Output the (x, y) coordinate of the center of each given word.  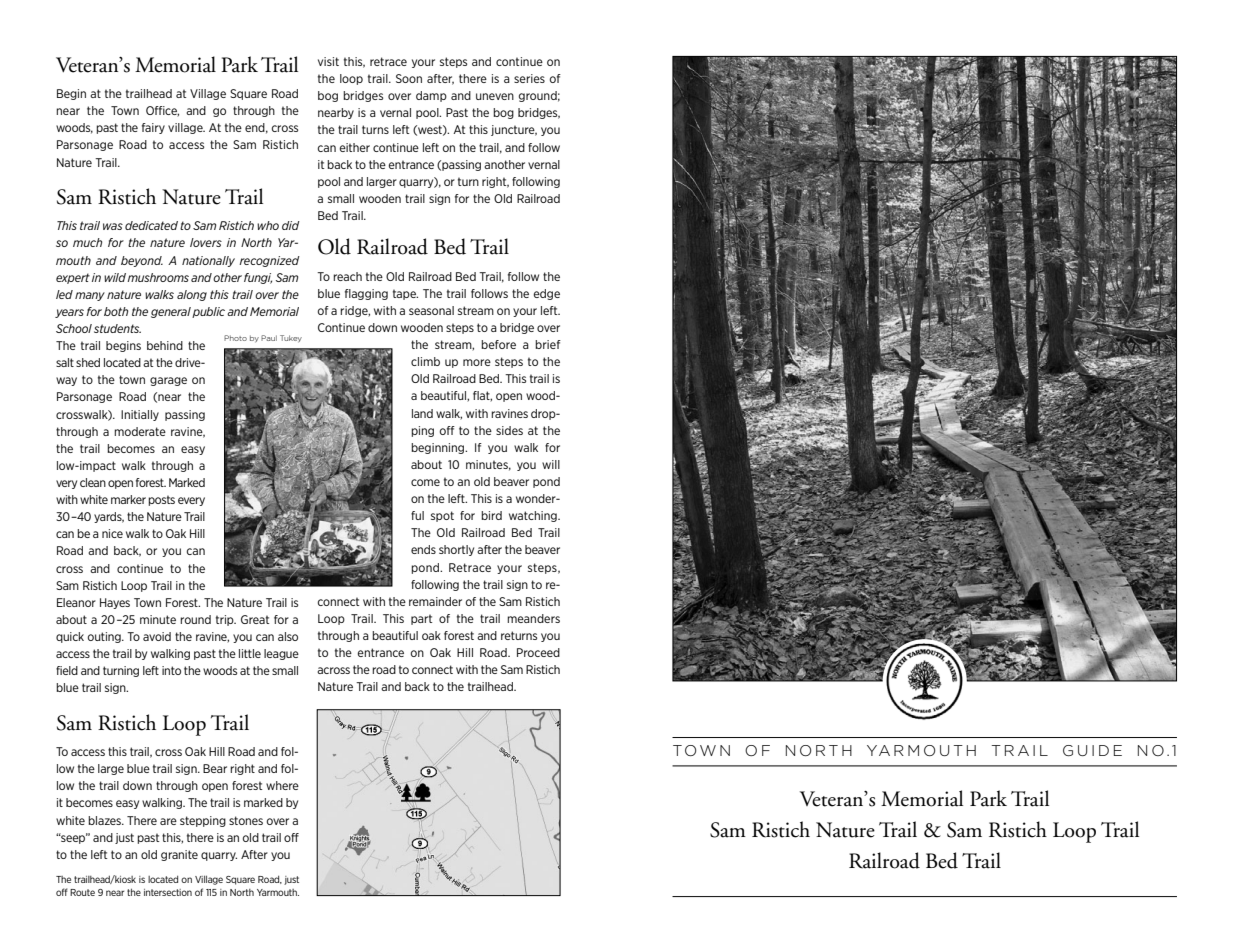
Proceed (538, 652)
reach (347, 276)
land (422, 413)
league (281, 654)
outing (105, 637)
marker (128, 499)
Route (82, 892)
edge (547, 294)
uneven (495, 96)
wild (115, 277)
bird (491, 515)
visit (328, 61)
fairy (153, 128)
